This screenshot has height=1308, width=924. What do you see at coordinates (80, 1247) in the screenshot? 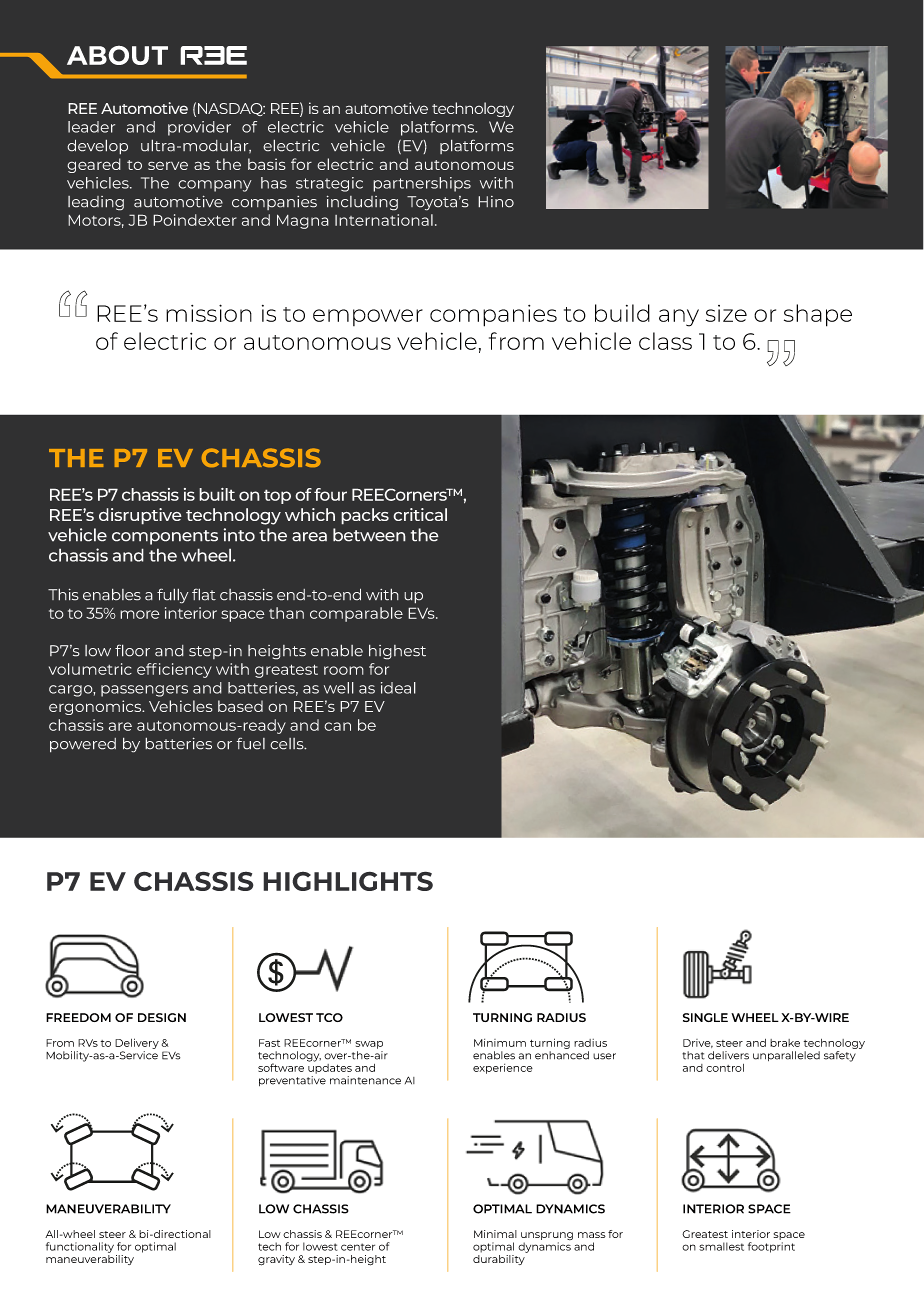
I see `functionality` at bounding box center [80, 1247].
